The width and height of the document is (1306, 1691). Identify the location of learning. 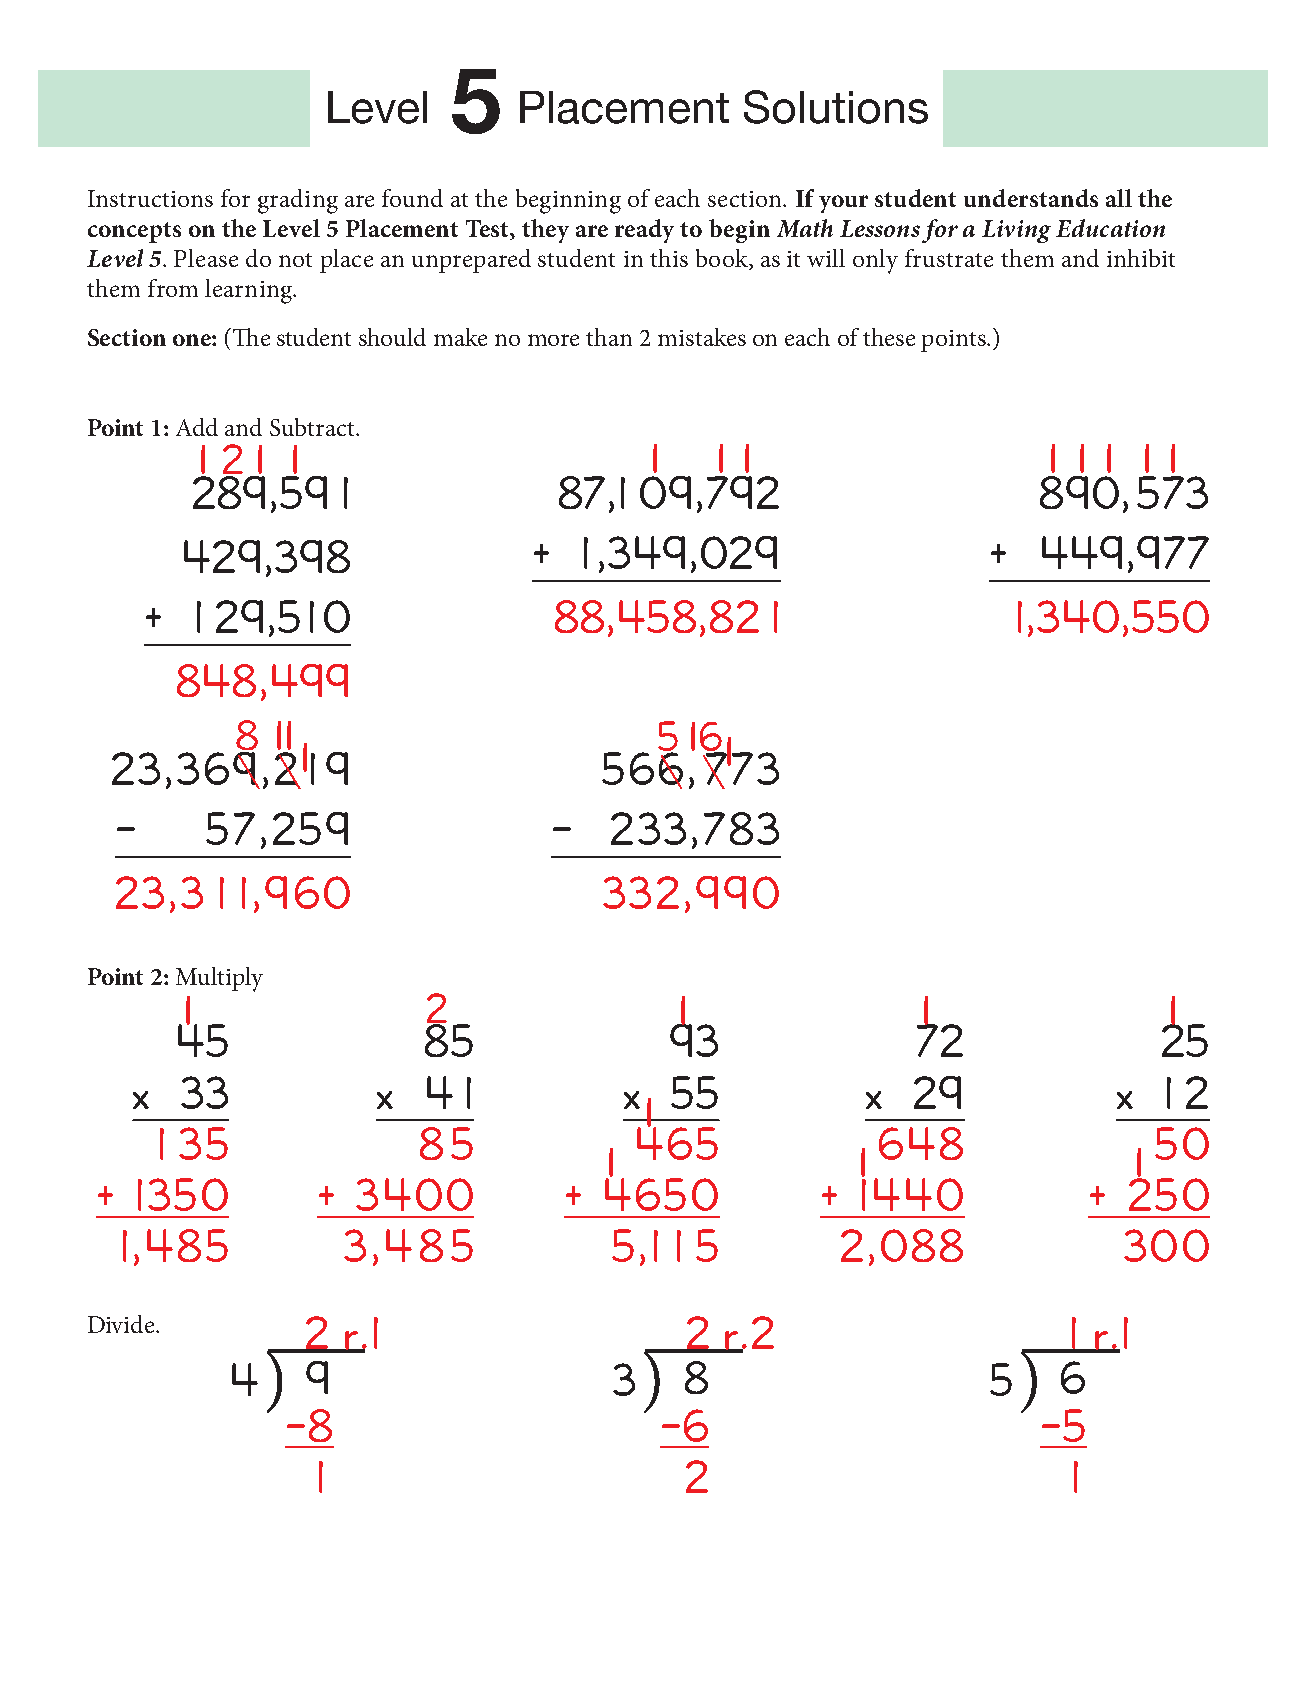
(249, 291).
